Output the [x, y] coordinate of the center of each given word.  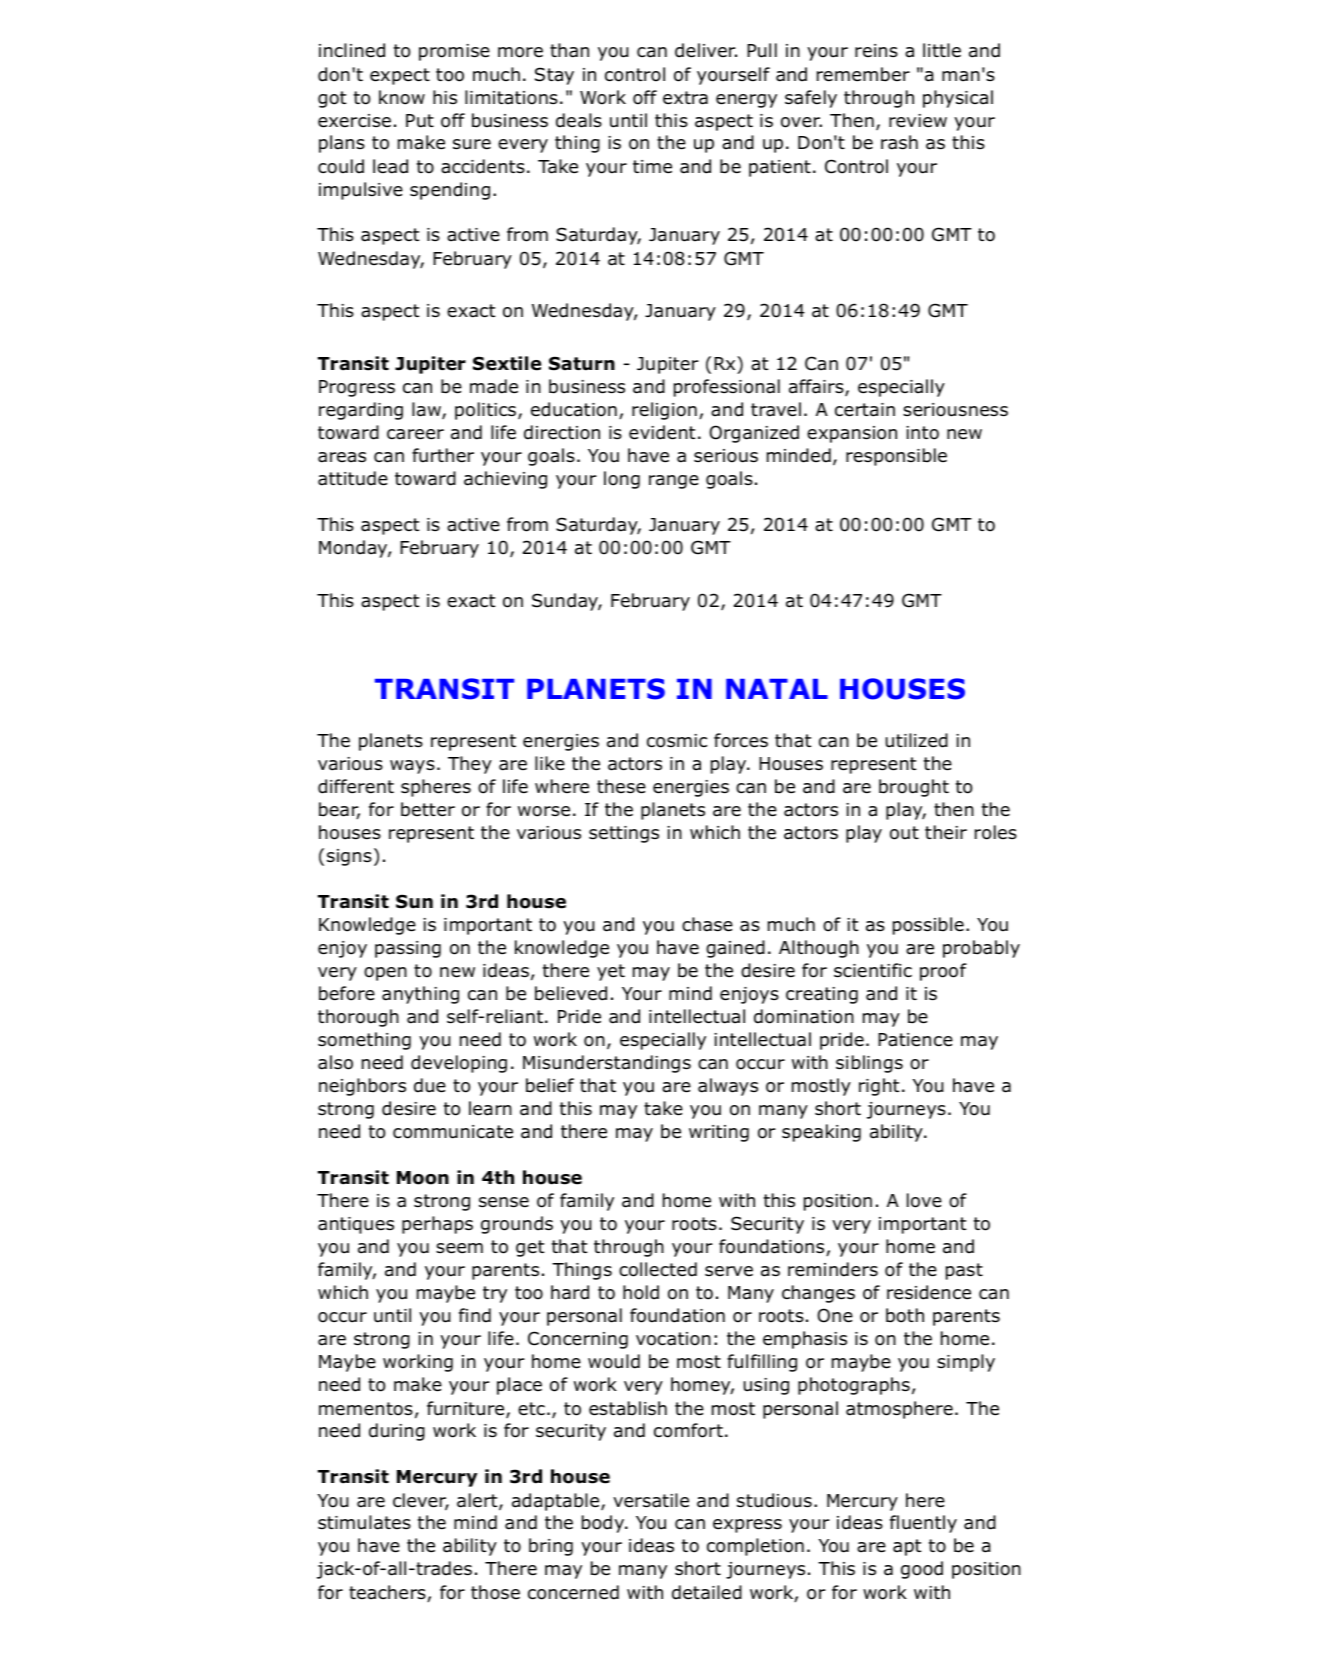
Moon [423, 1178]
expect [400, 76]
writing [719, 1133]
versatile [651, 1500]
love [924, 1200]
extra [685, 98]
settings [624, 834]
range [674, 482]
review [918, 121]
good [922, 1570]
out [904, 833]
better [428, 809]
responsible [896, 457]
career [415, 434]
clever [421, 1501]
